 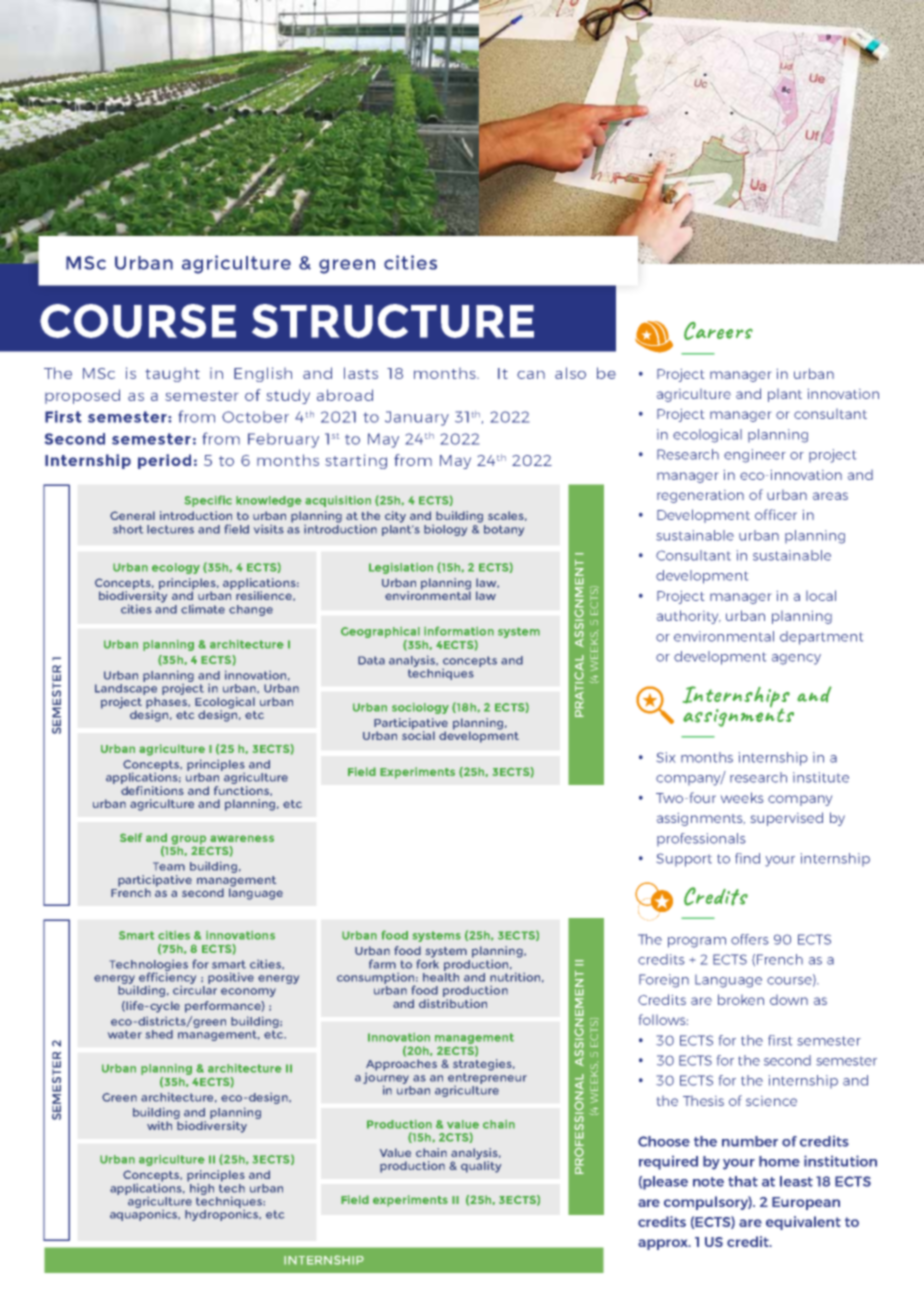 What do you see at coordinates (531, 374) in the document?
I see `can` at bounding box center [531, 374].
